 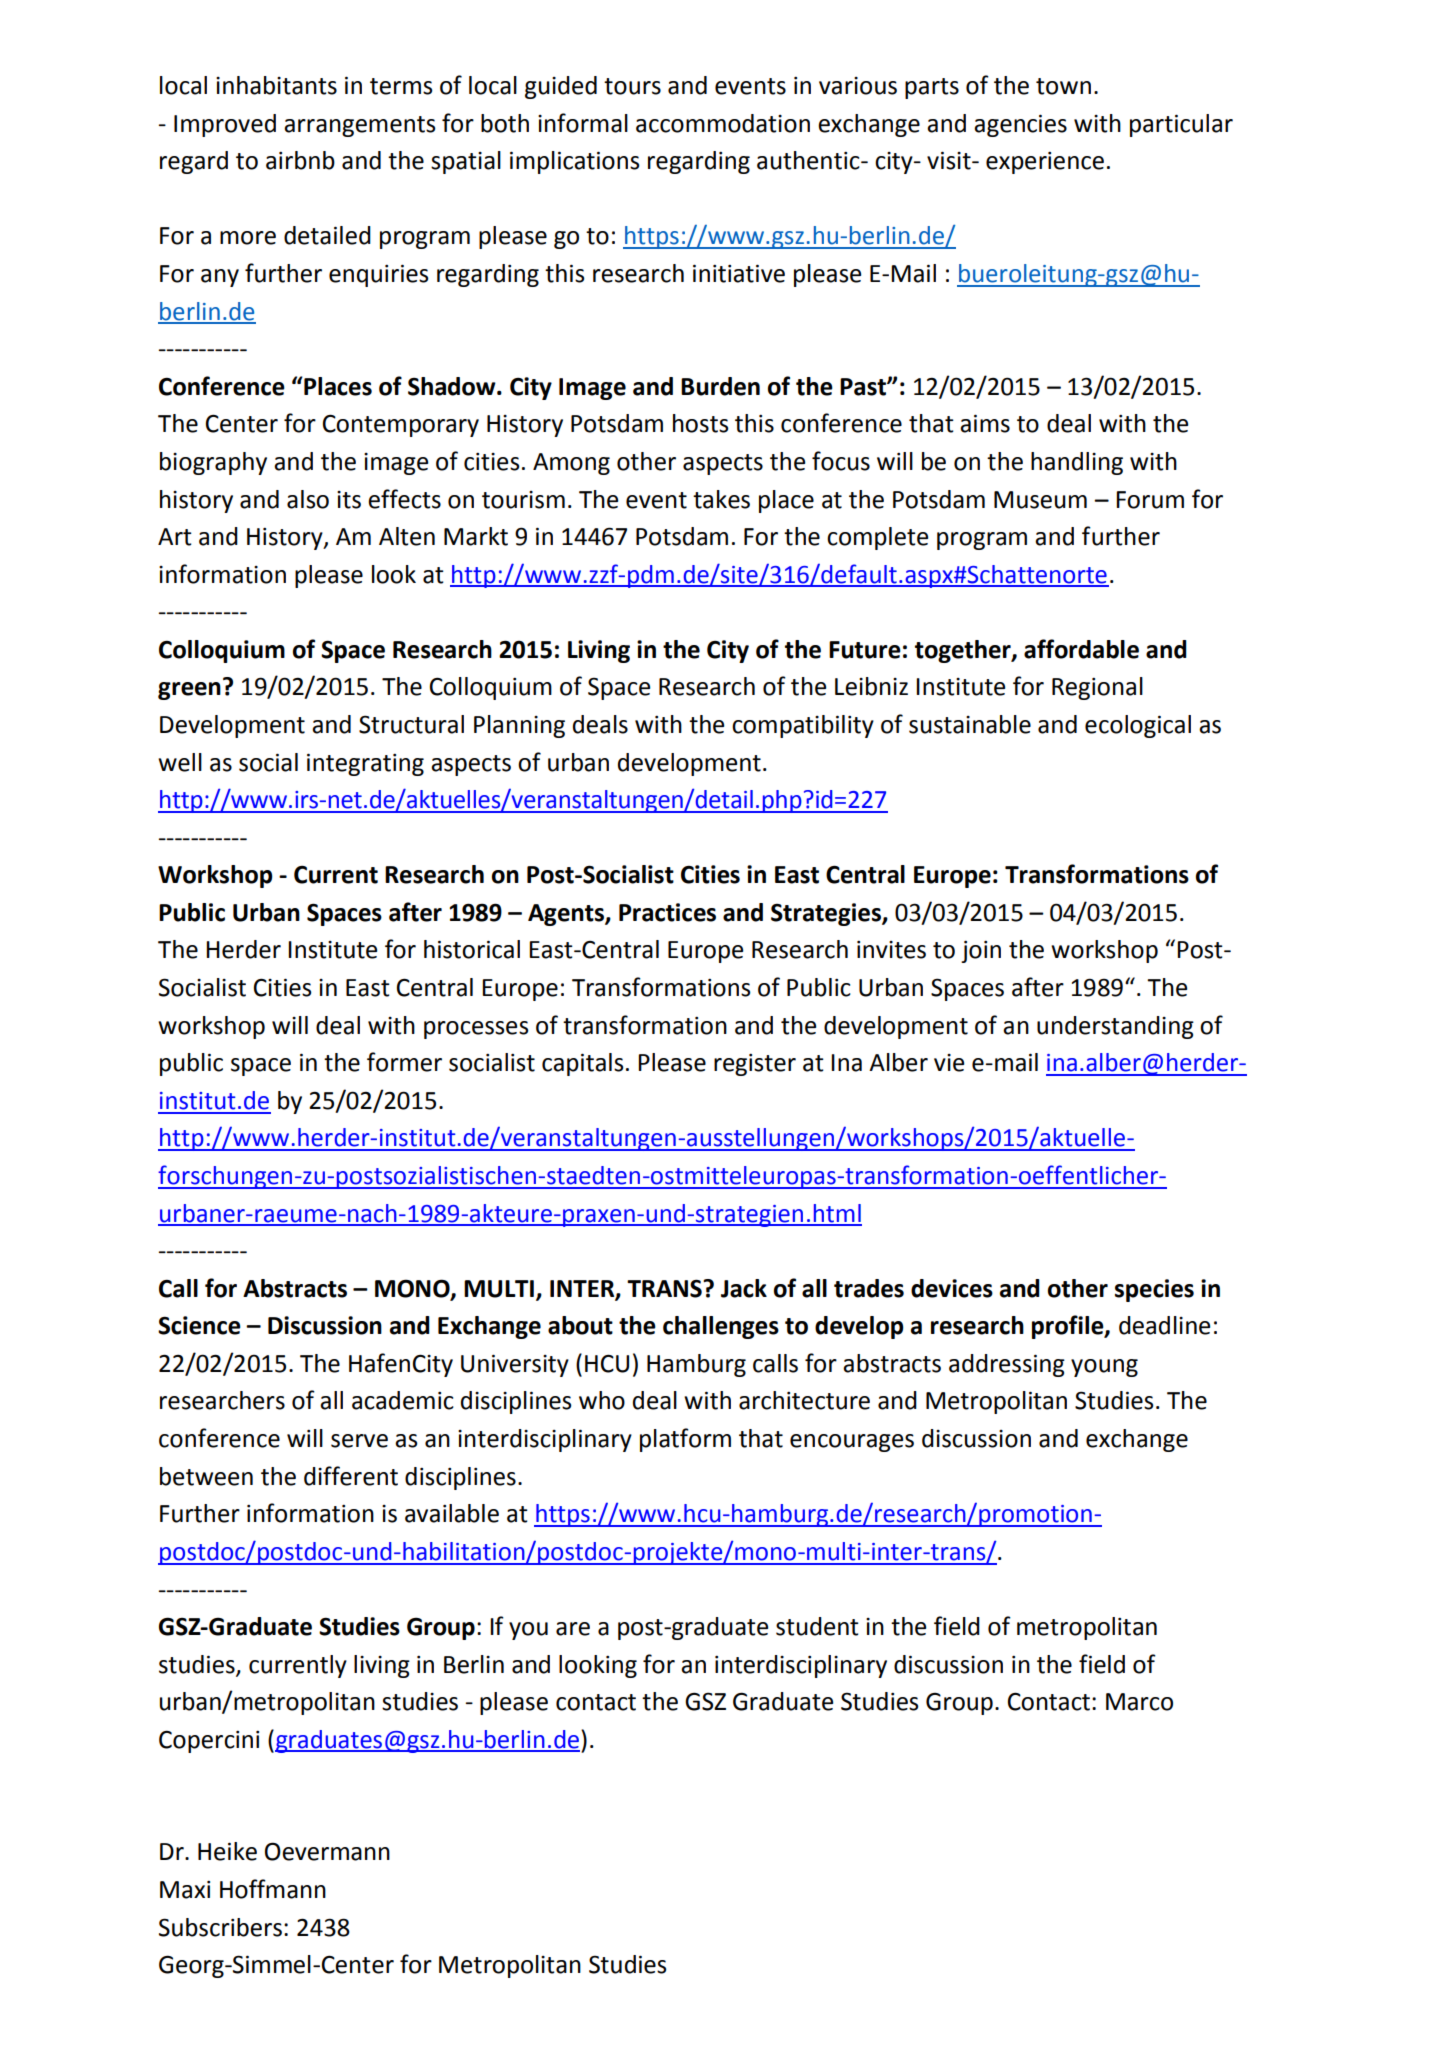 What do you see at coordinates (273, 1889) in the screenshot?
I see `Hoffmann` at bounding box center [273, 1889].
